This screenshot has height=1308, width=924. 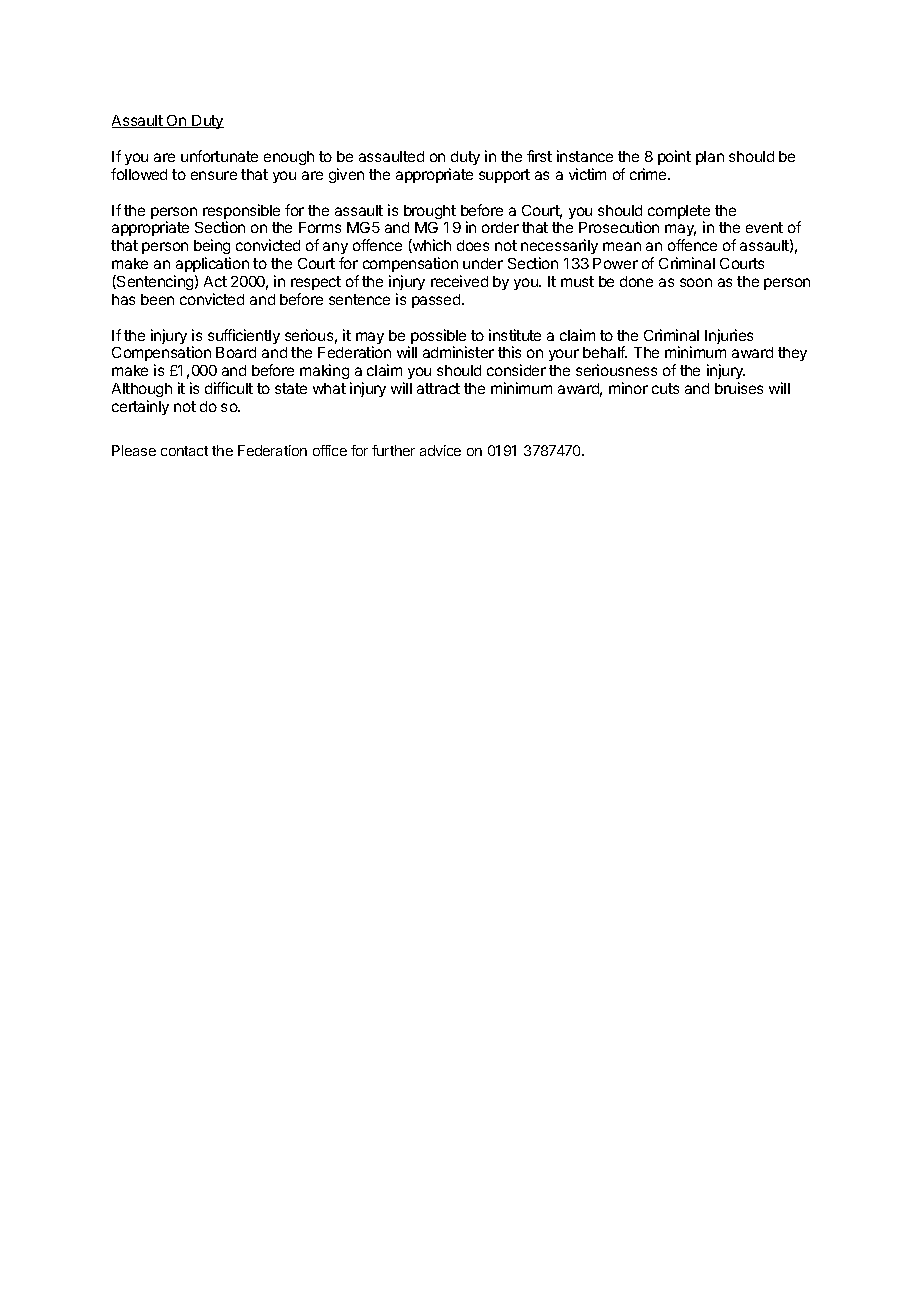 I want to click on unfortunate, so click(x=219, y=156).
